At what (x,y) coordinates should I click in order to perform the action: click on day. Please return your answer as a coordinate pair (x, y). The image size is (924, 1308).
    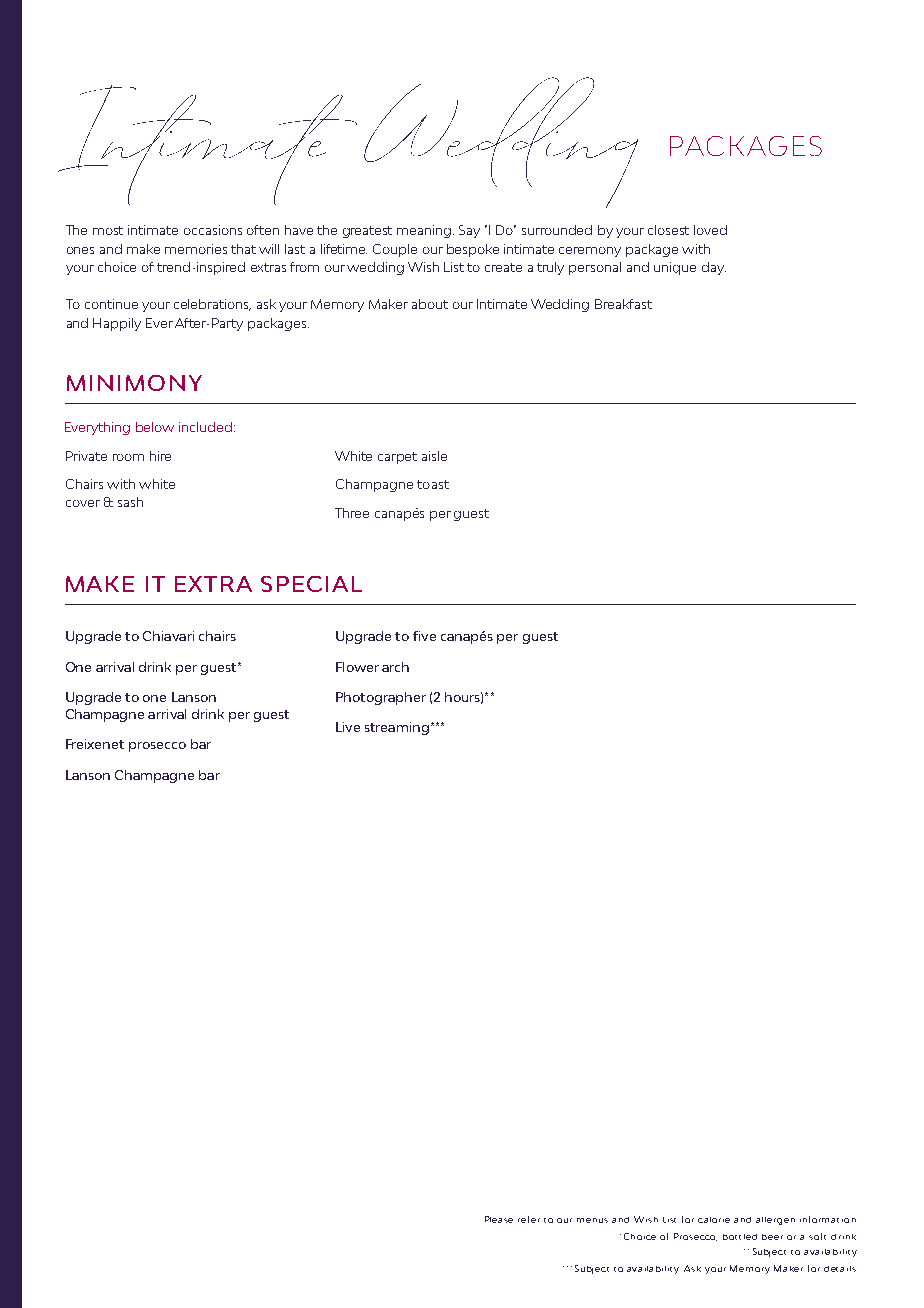
    Looking at the image, I should click on (714, 268).
